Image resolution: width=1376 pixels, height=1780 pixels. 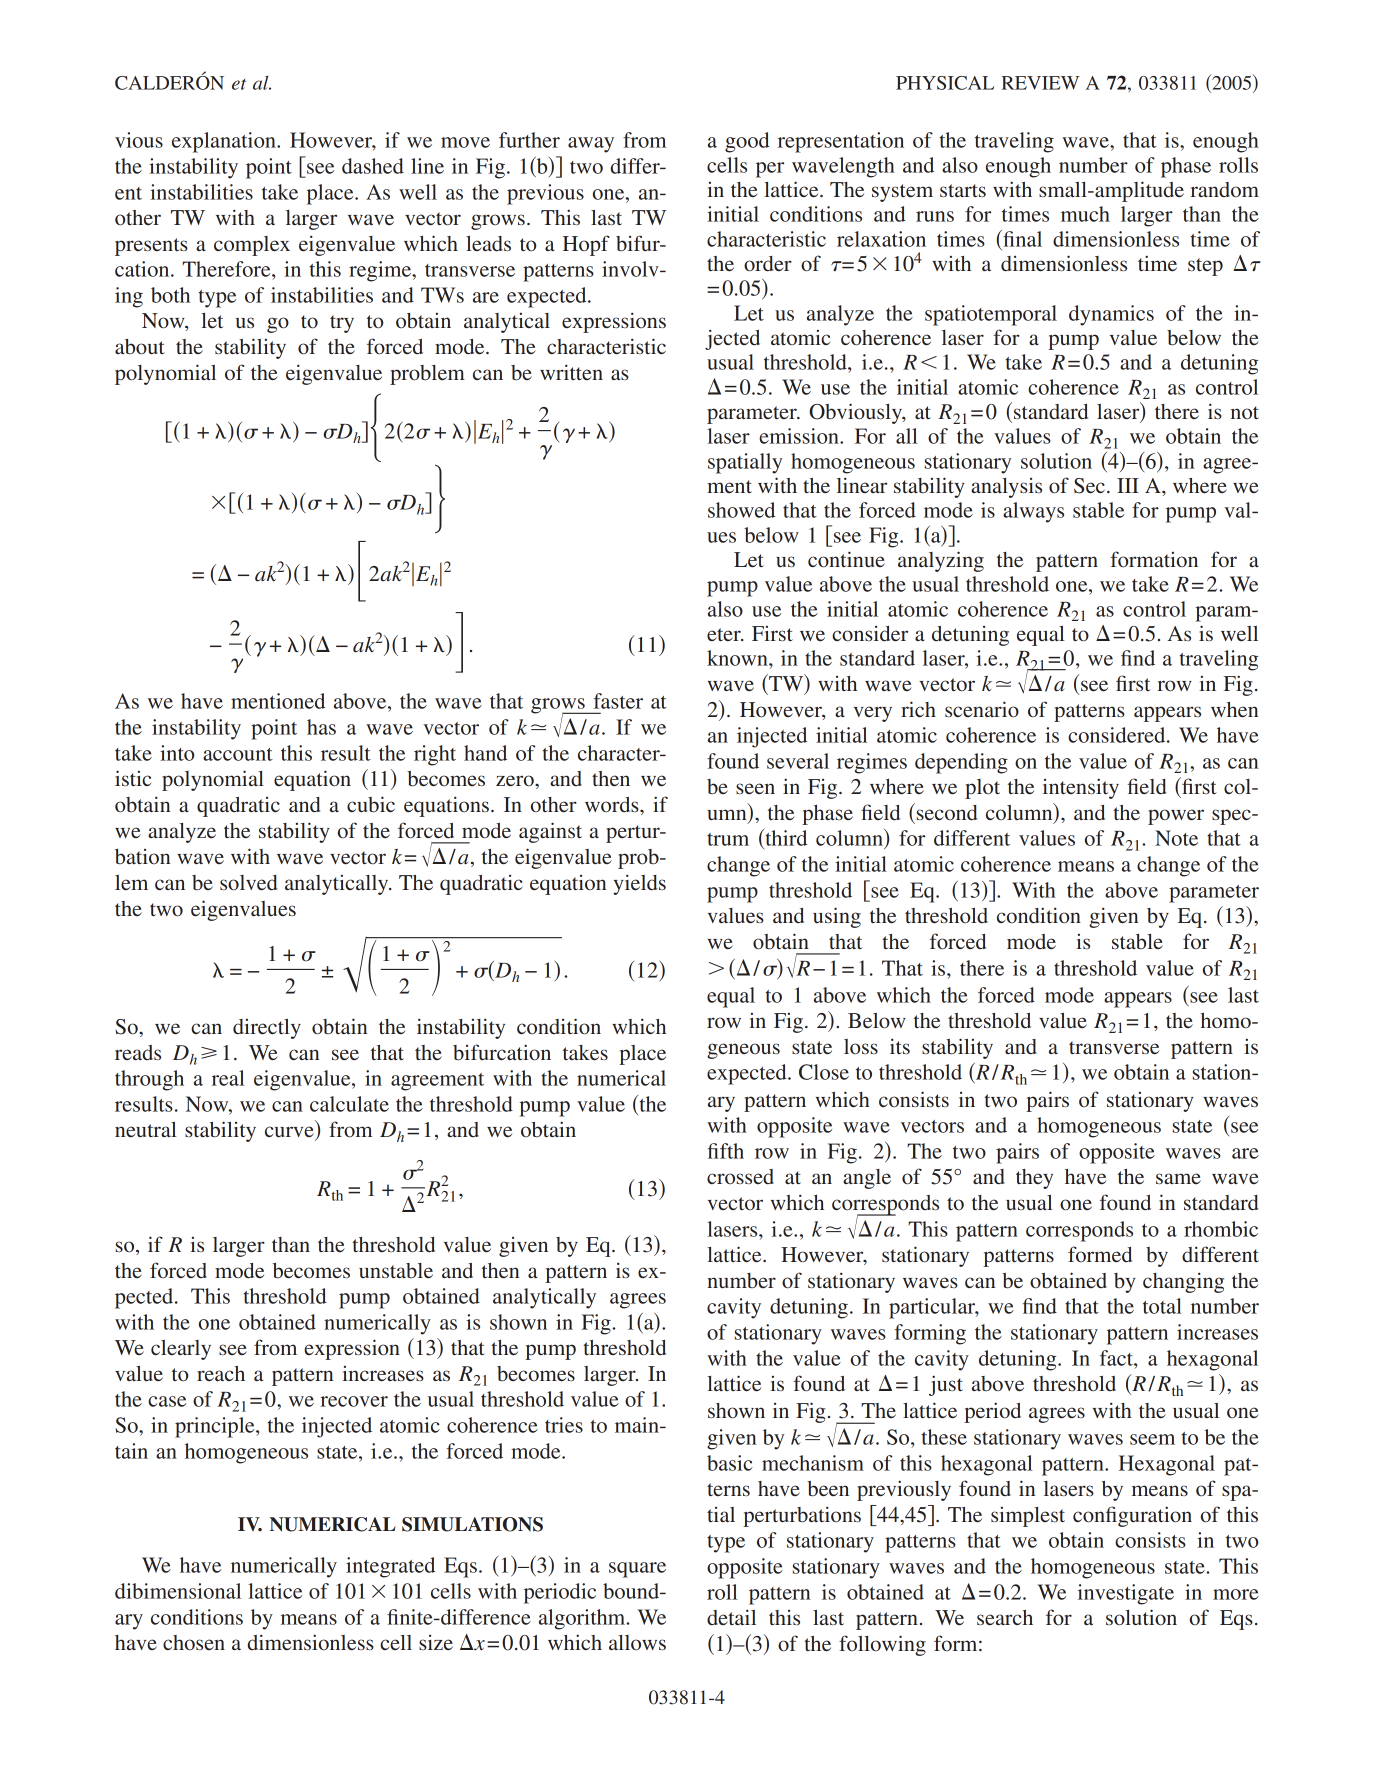 What do you see at coordinates (225, 142) in the screenshot?
I see `explanation` at bounding box center [225, 142].
